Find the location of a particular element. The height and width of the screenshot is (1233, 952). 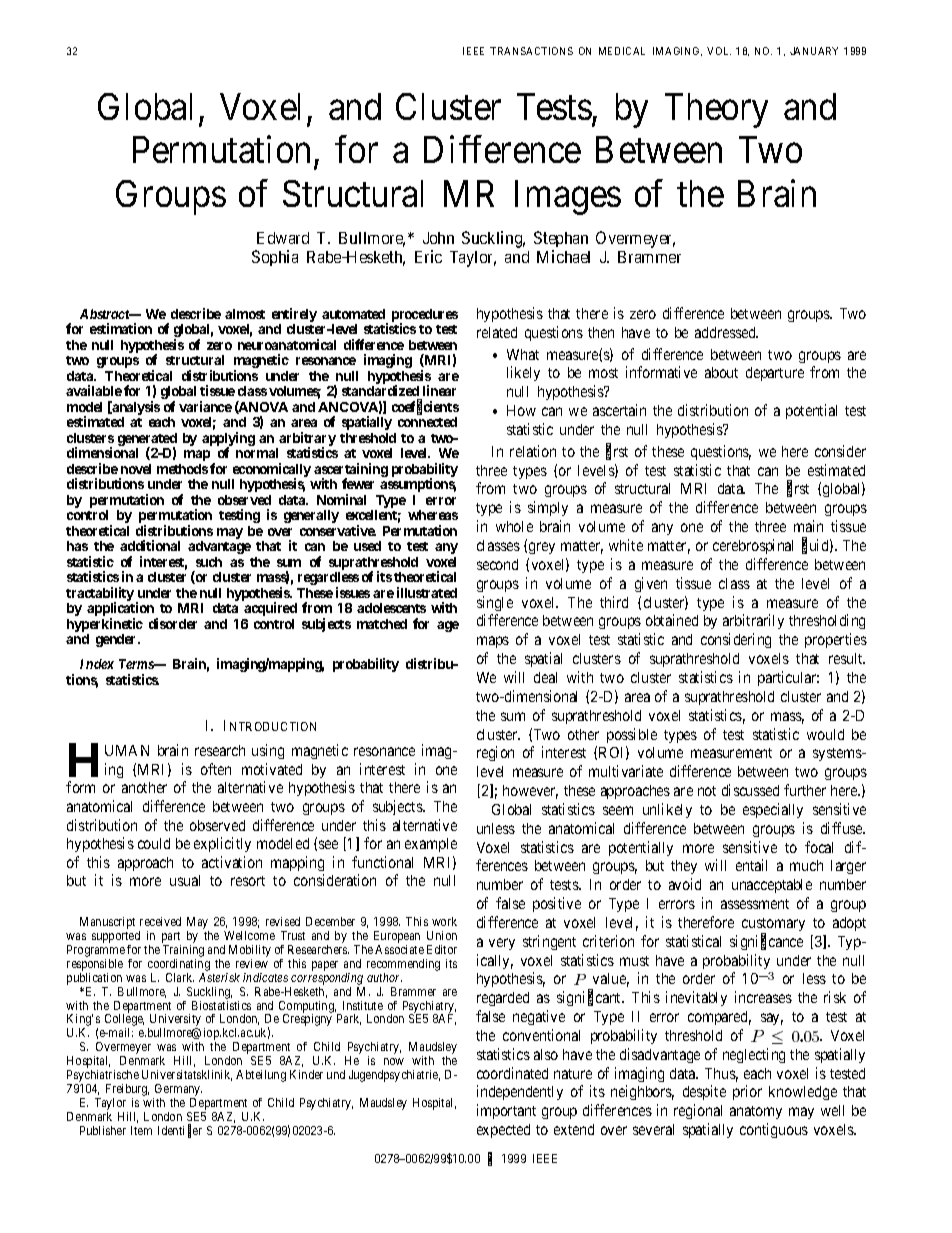

Theory is located at coordinates (716, 110).
